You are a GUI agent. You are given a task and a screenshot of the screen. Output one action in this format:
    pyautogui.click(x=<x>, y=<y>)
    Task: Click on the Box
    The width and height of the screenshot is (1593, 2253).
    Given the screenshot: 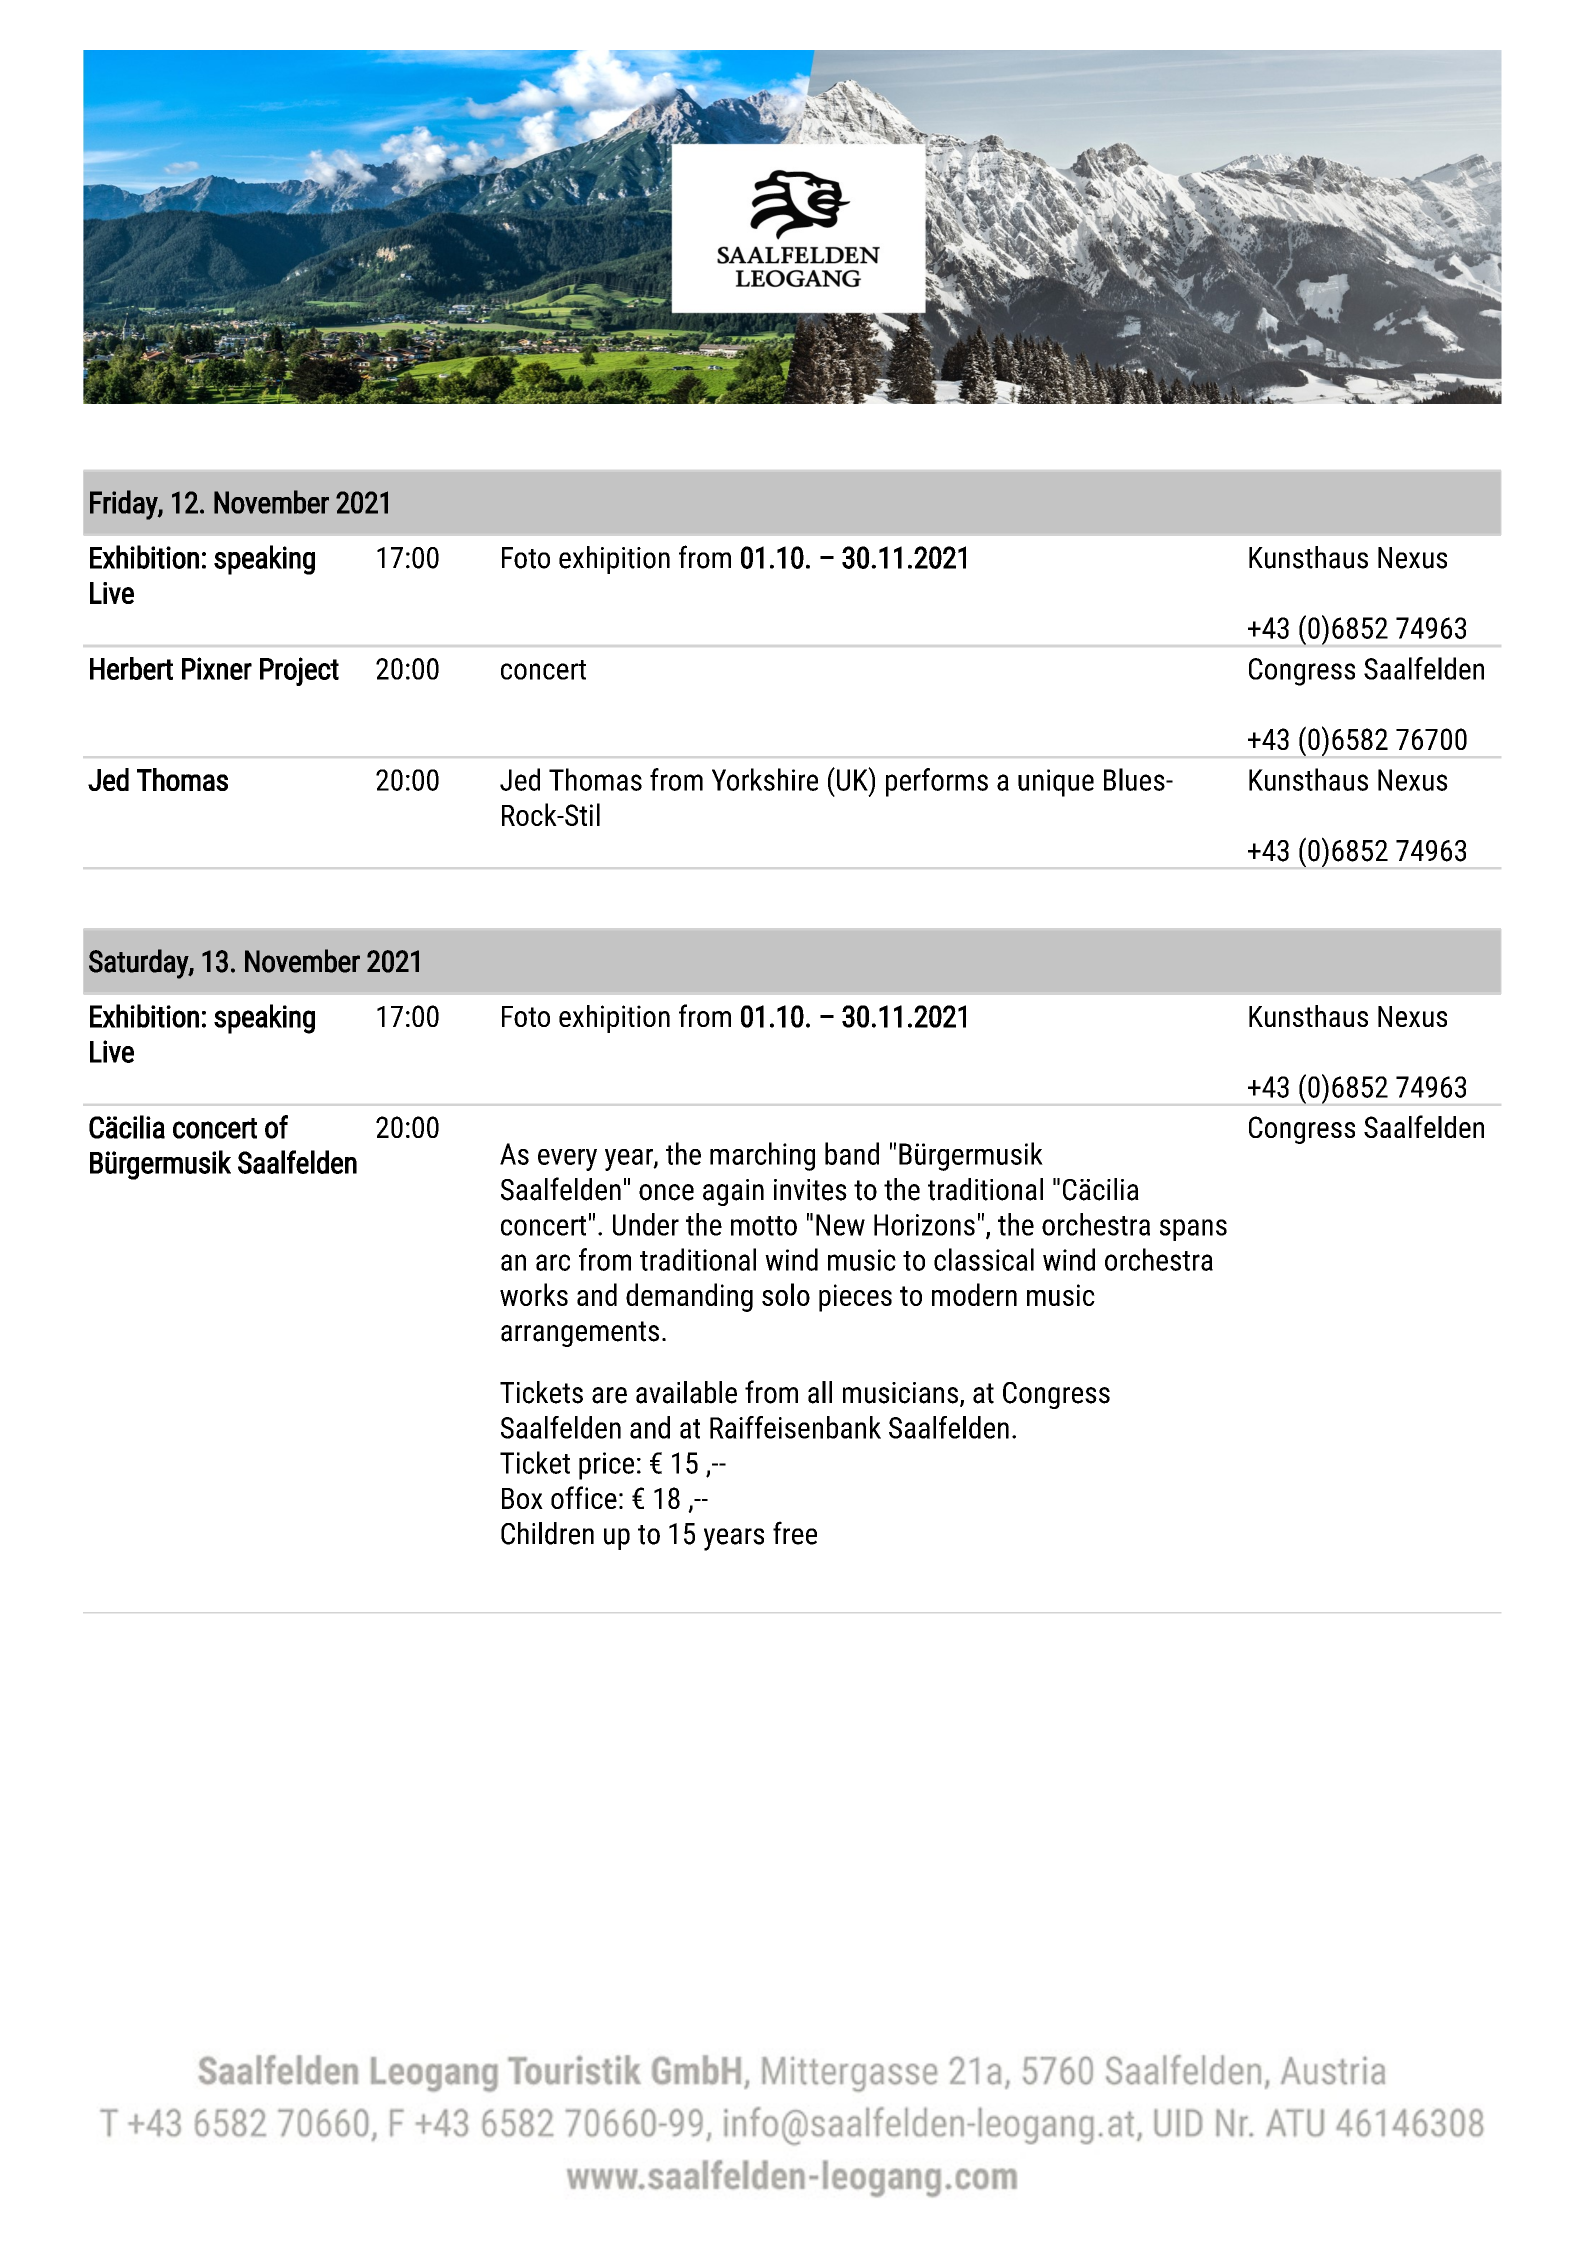 What is the action you would take?
    pyautogui.click(x=522, y=1498)
